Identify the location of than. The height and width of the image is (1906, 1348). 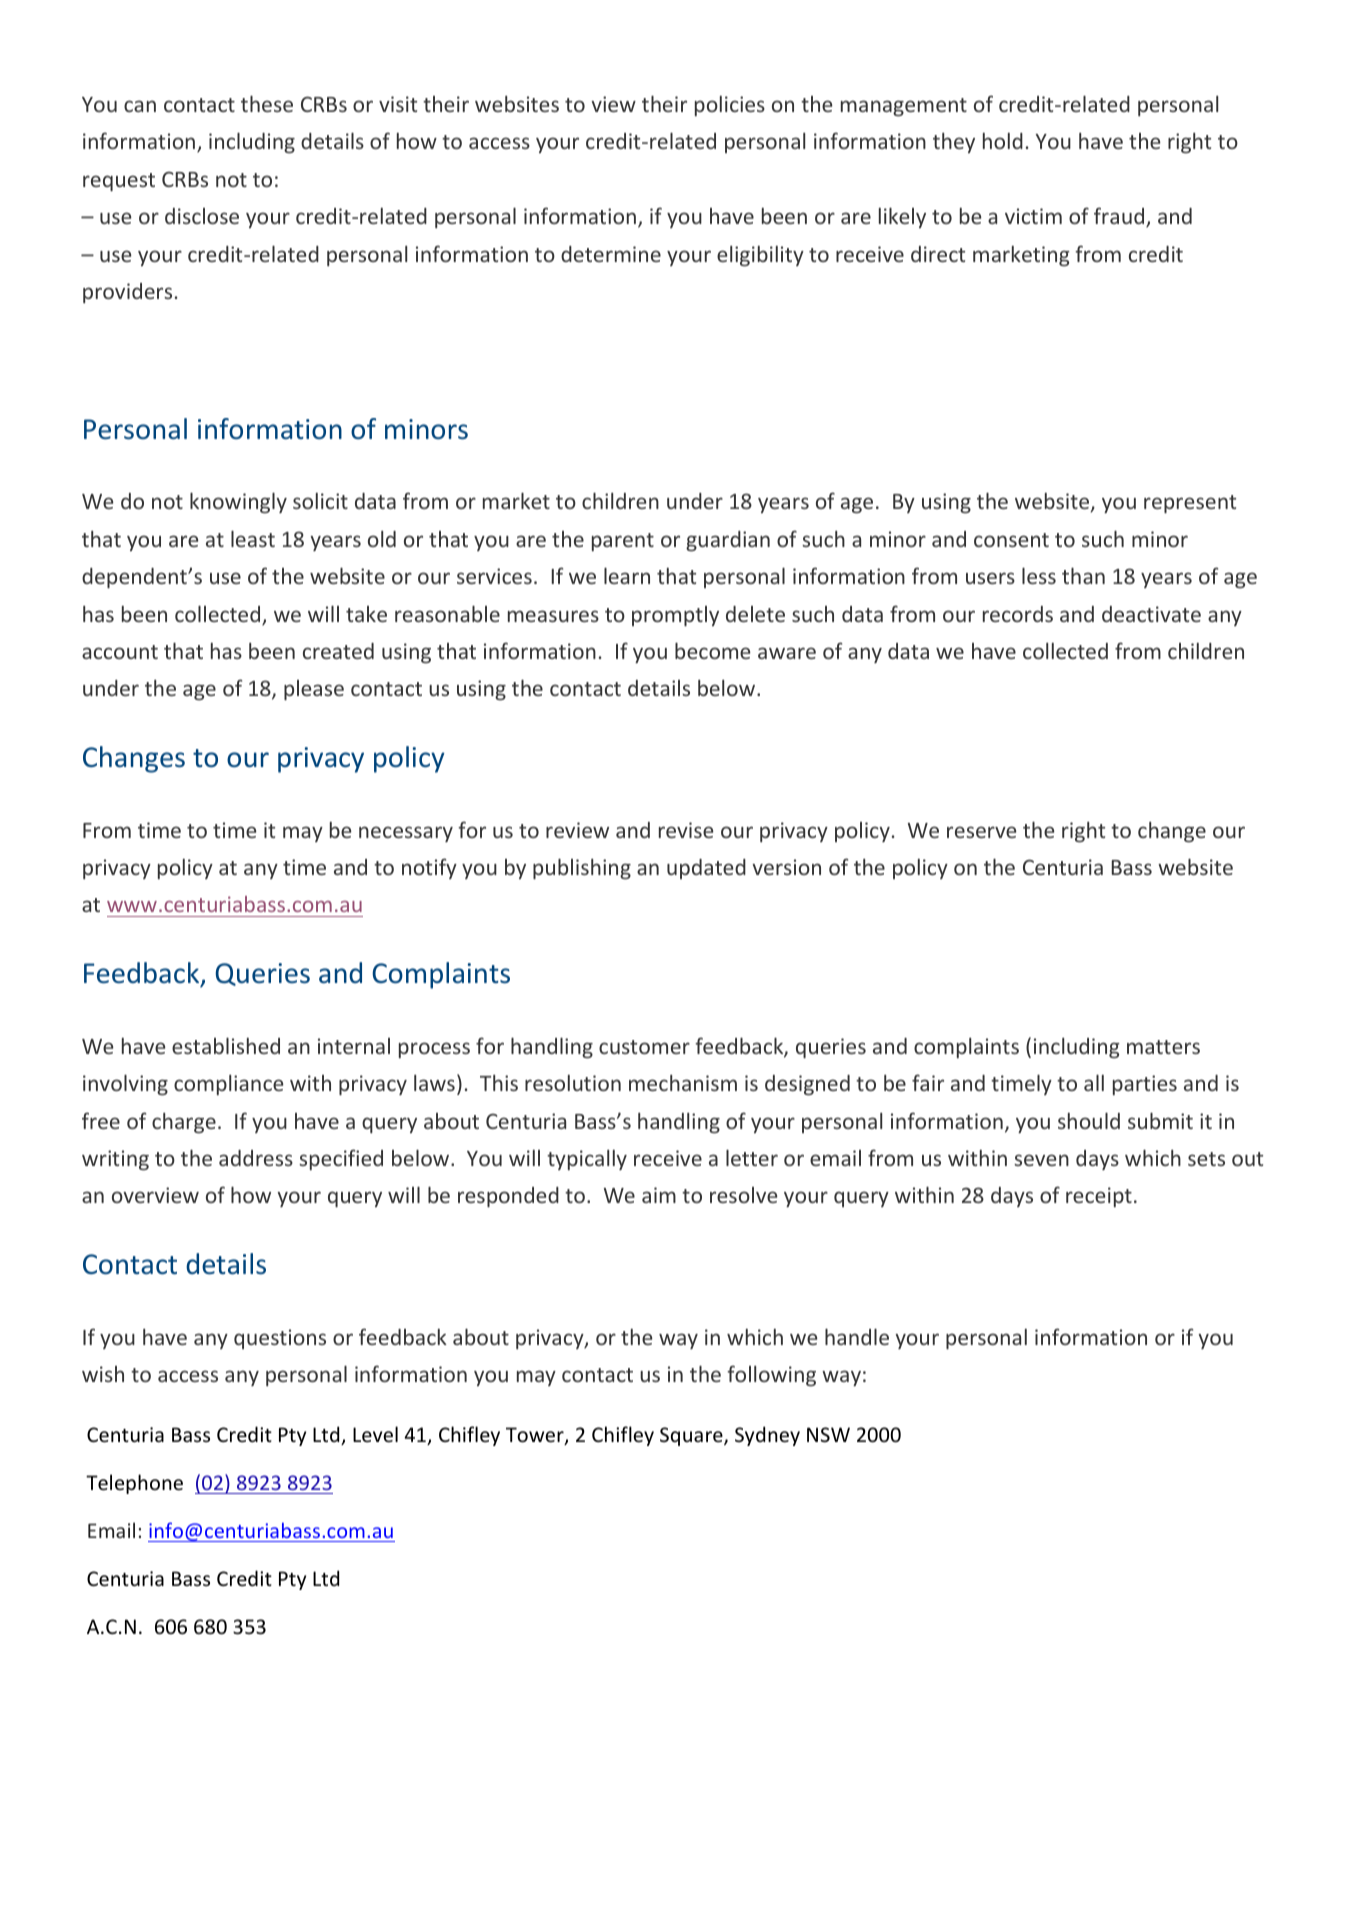
(1083, 575).
